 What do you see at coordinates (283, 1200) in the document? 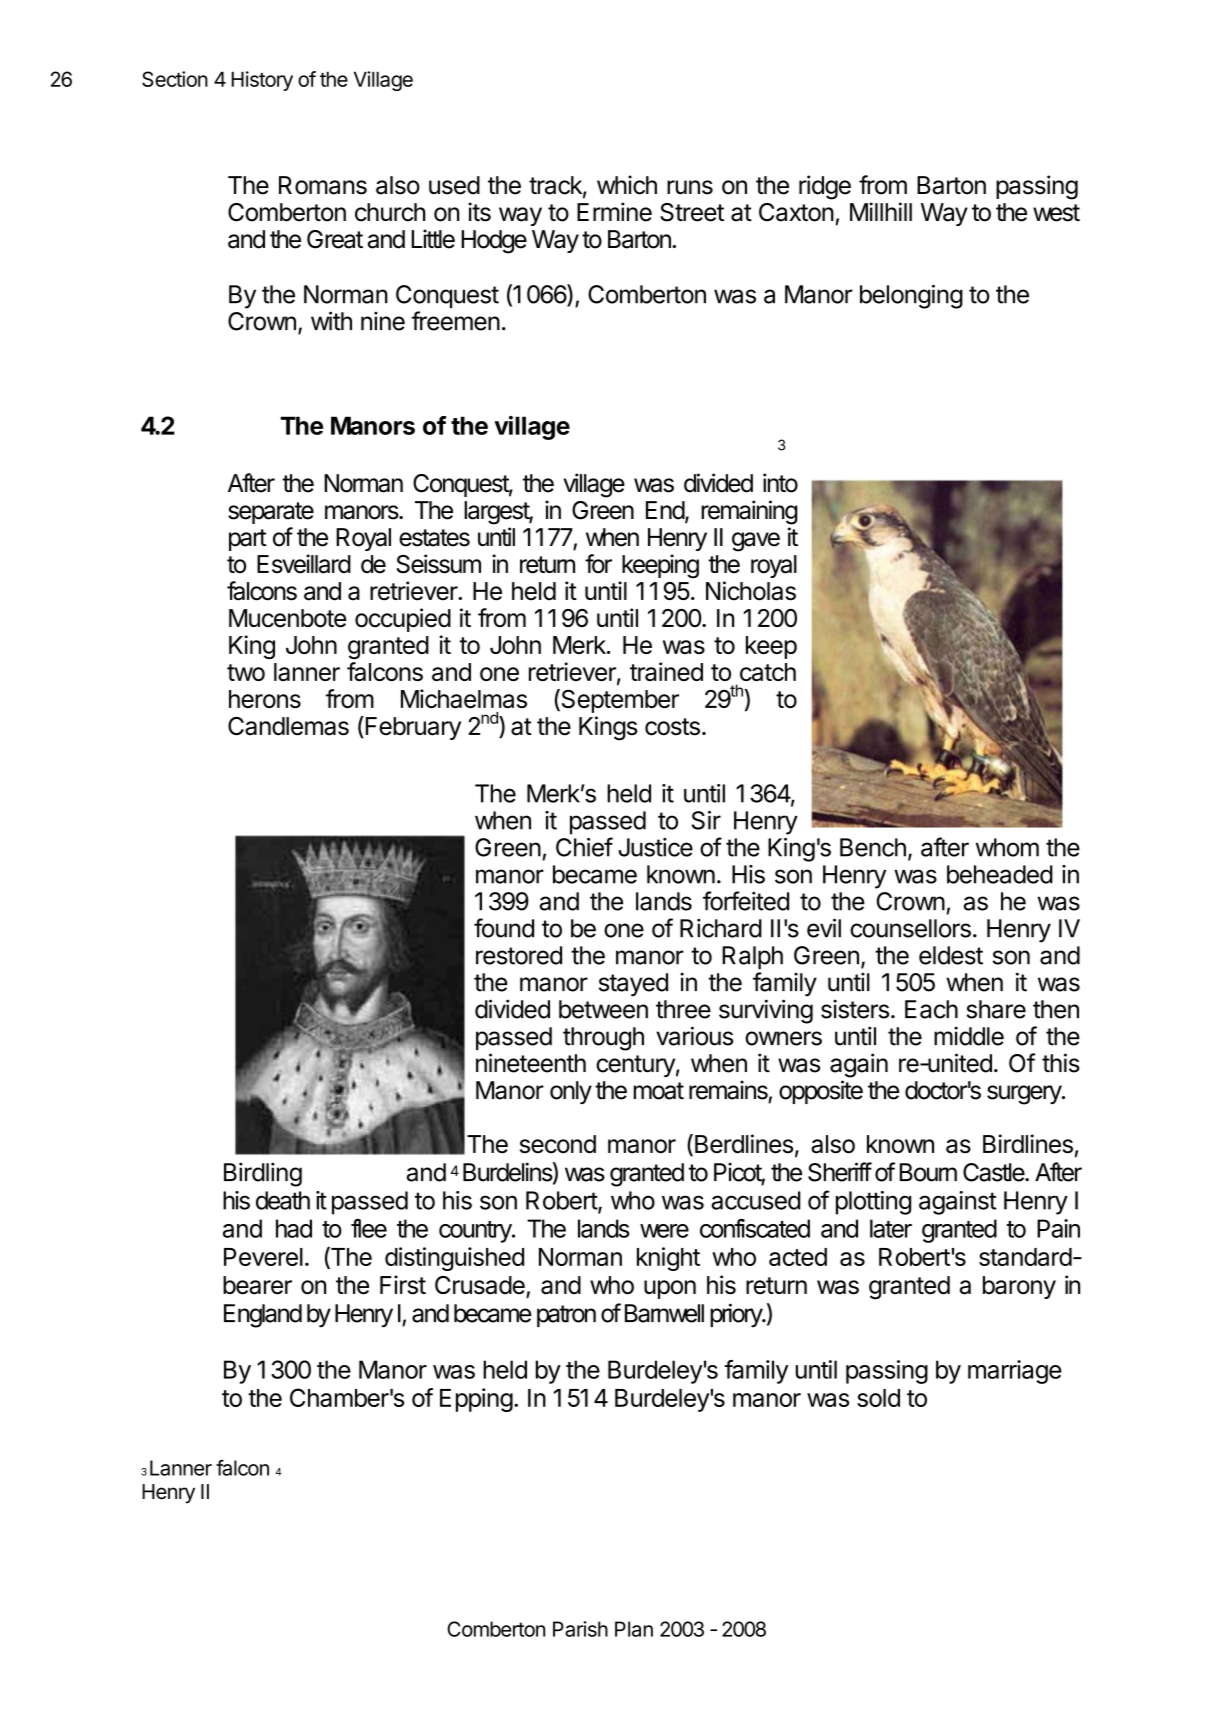
I see `death` at bounding box center [283, 1200].
